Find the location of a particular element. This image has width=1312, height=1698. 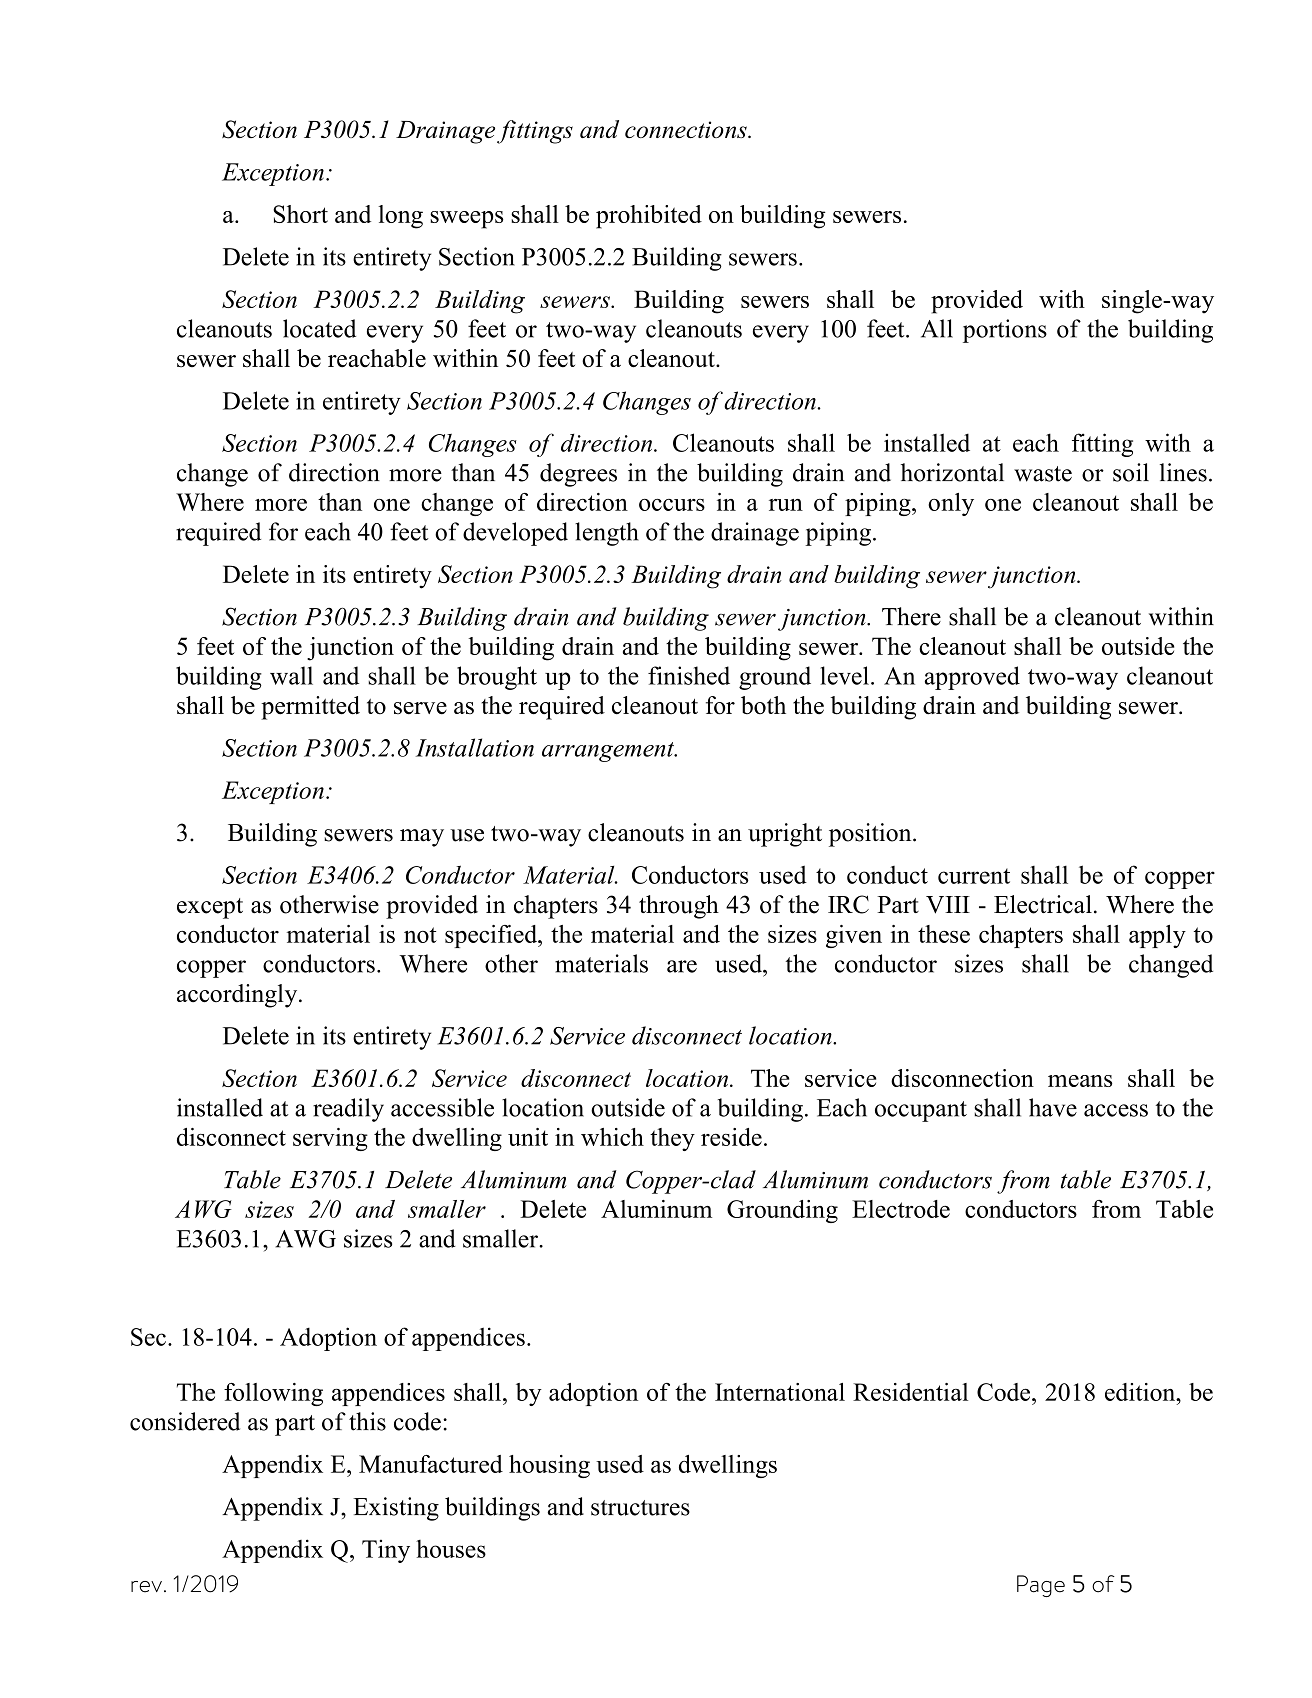

approved is located at coordinates (972, 678).
